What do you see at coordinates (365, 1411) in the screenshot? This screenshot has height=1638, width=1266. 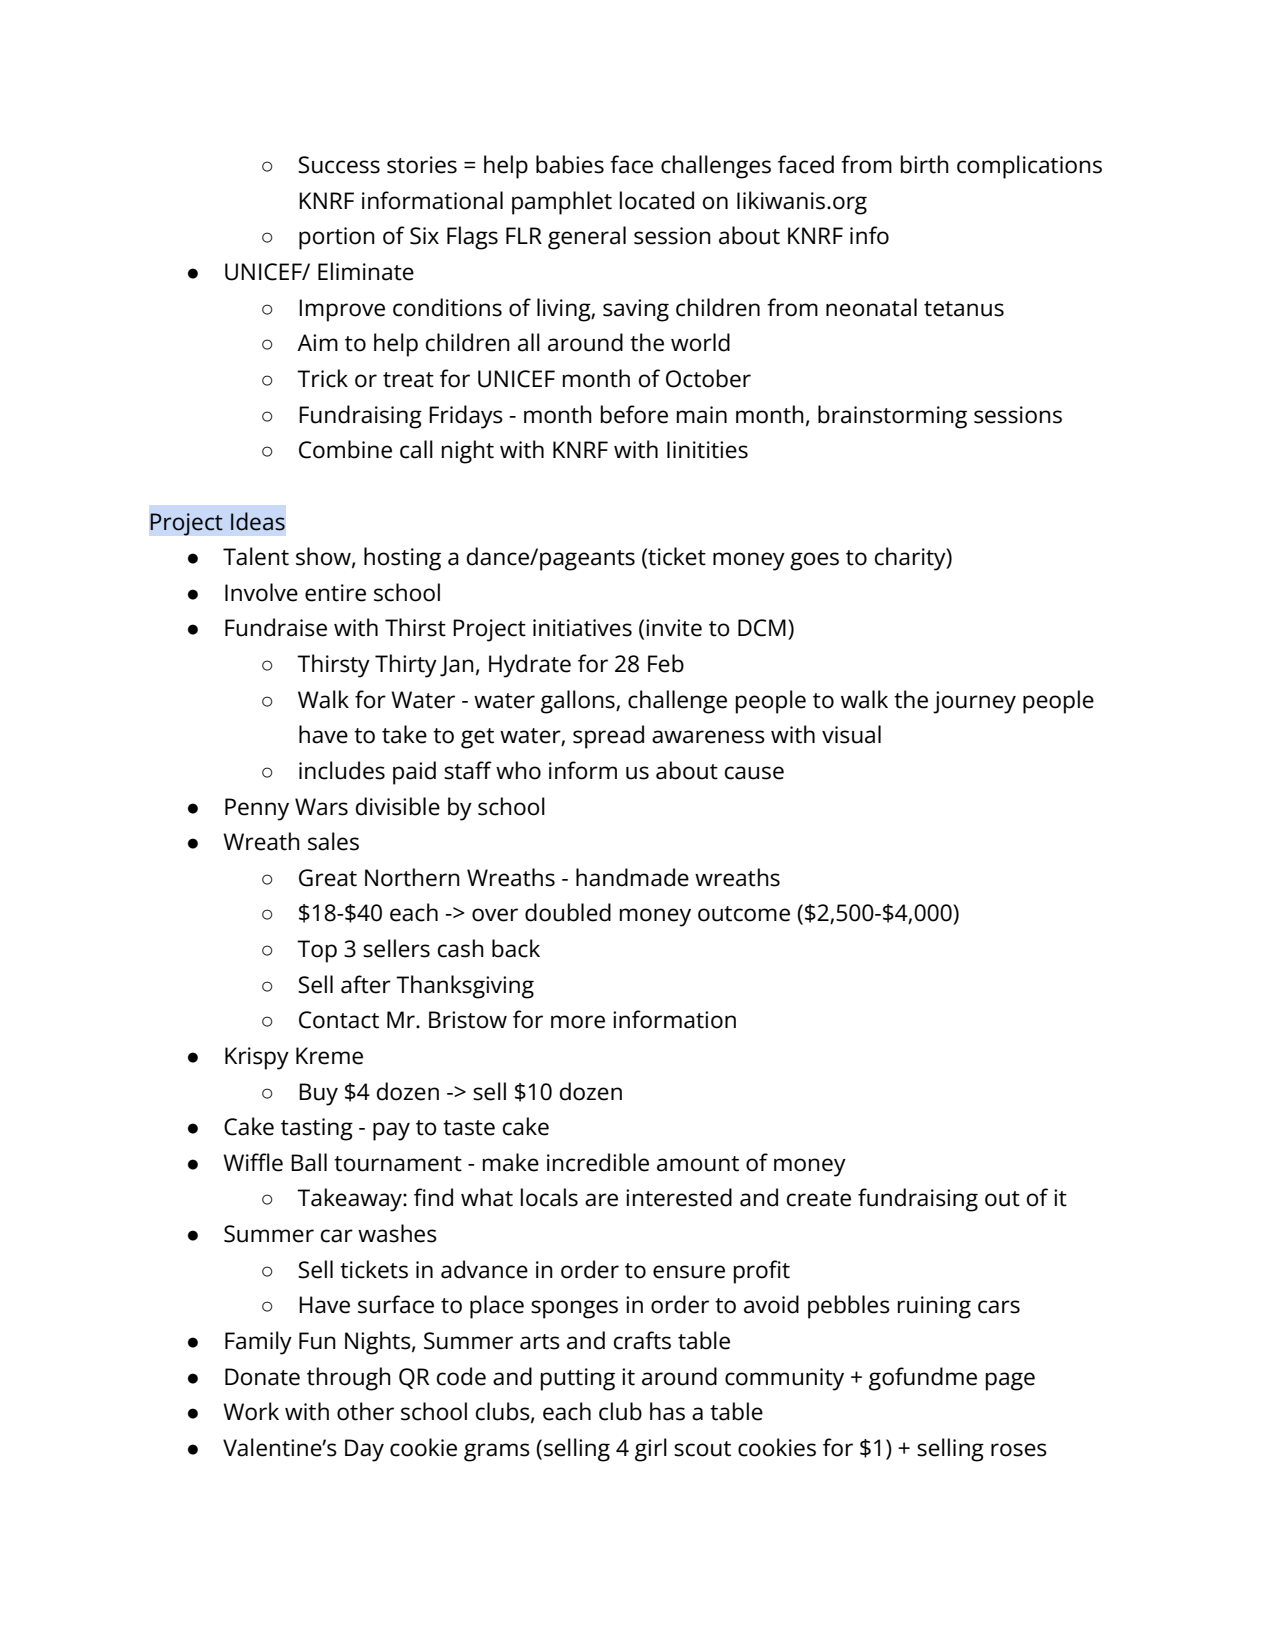 I see `other` at bounding box center [365, 1411].
